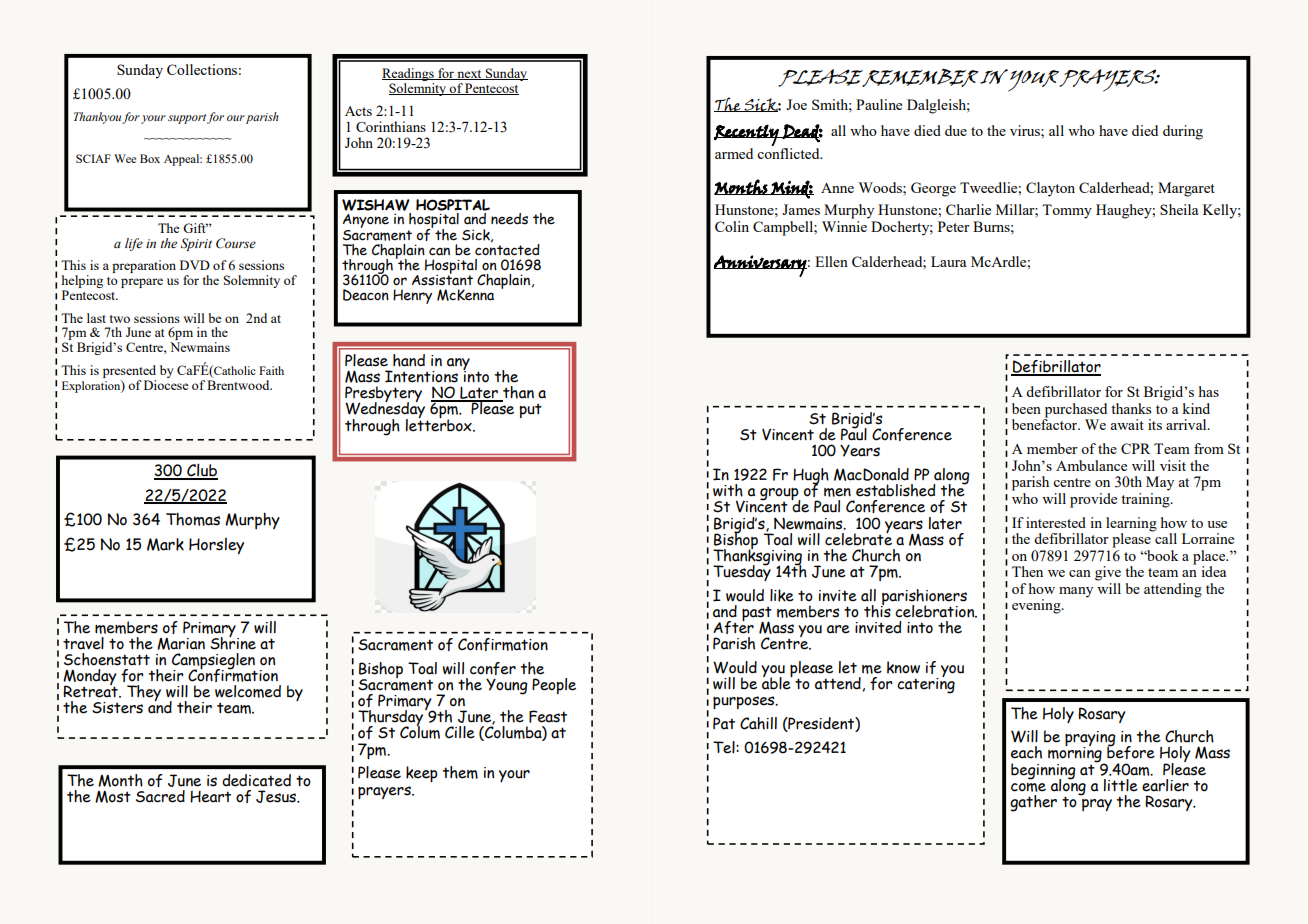 The height and width of the screenshot is (924, 1308). I want to click on little, so click(1121, 785).
